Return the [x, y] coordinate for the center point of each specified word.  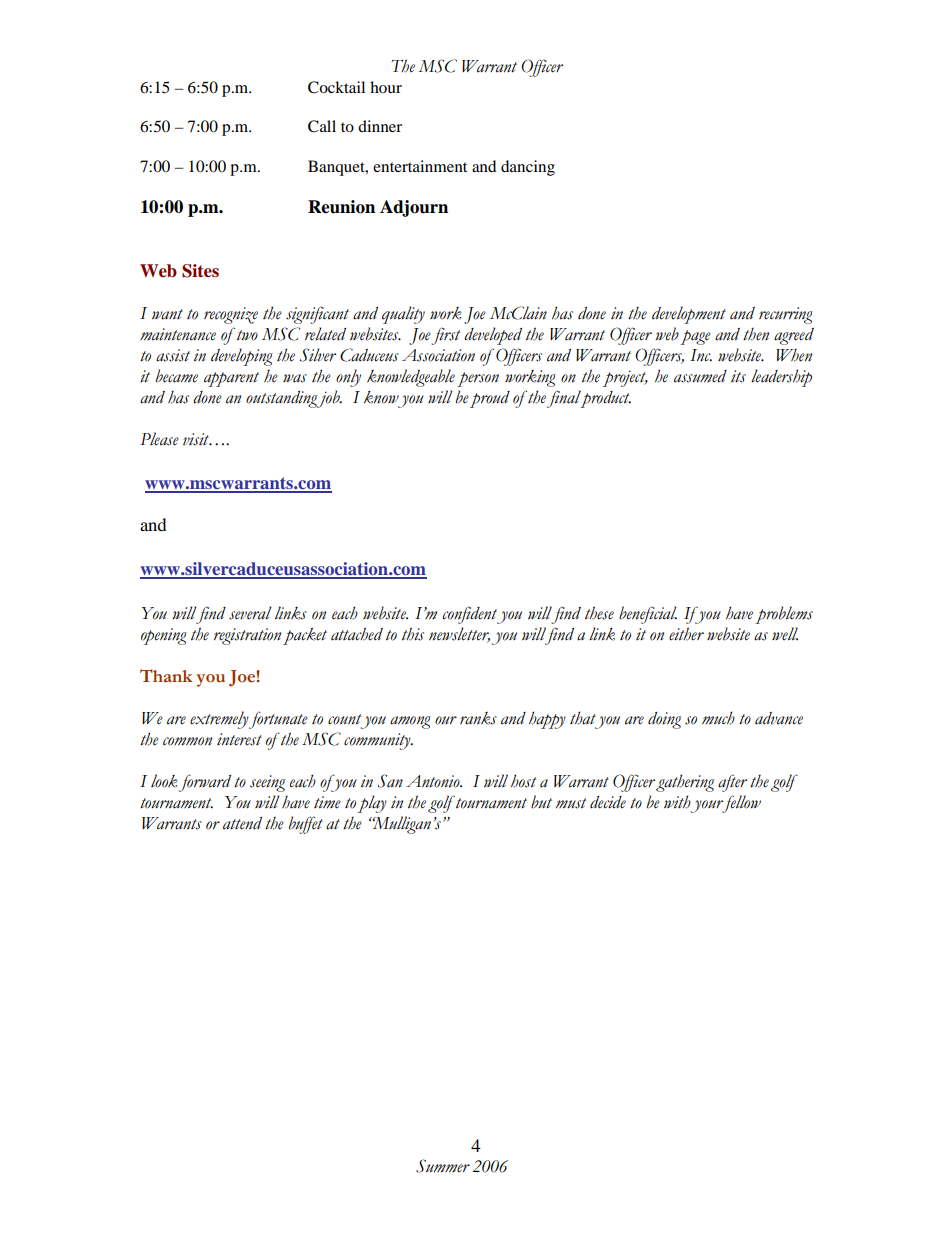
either [686, 634]
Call [322, 126]
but [541, 802]
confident [471, 615]
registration [247, 636]
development [689, 315]
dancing [528, 168]
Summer [443, 1166]
